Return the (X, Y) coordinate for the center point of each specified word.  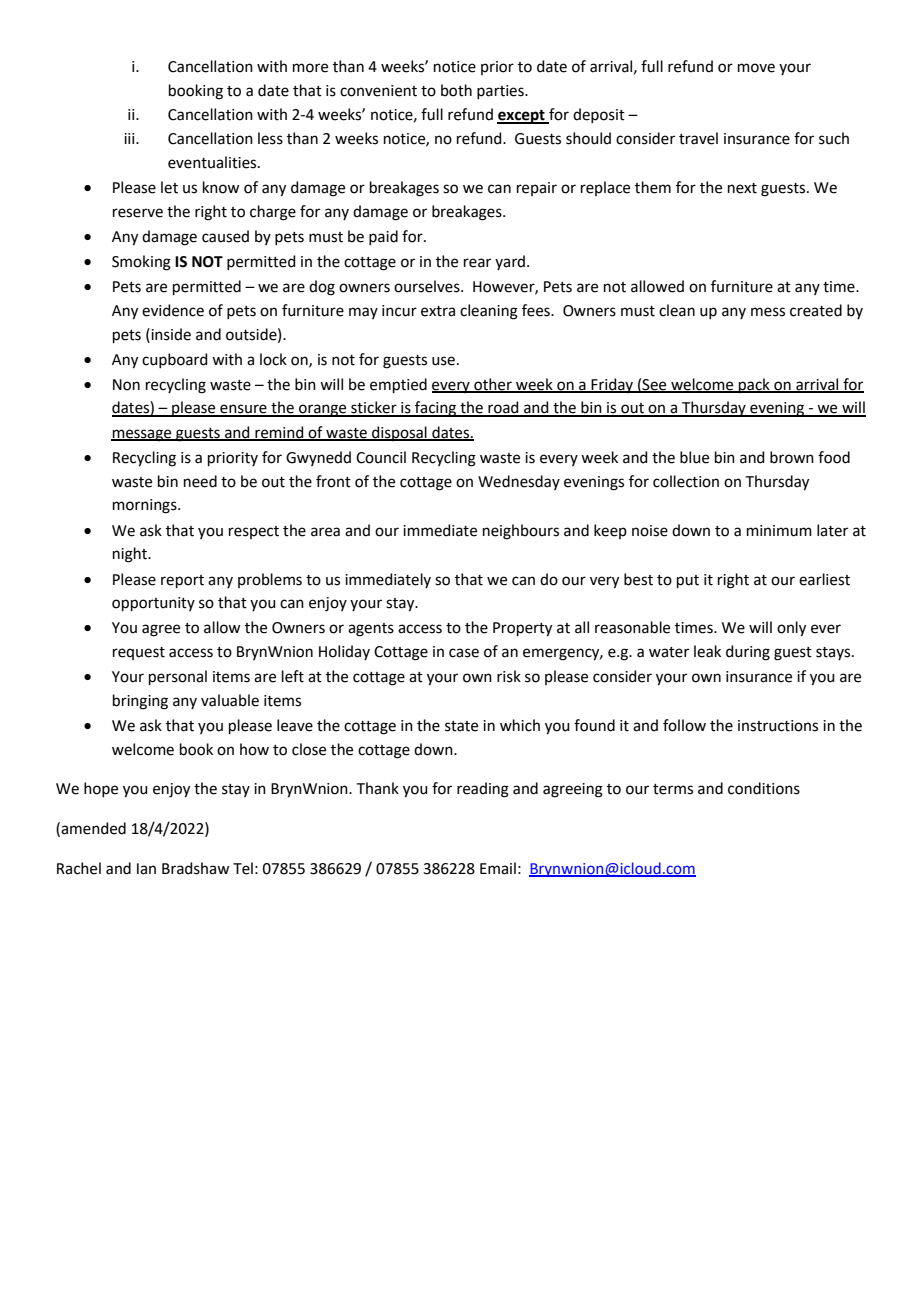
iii (130, 138)
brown (792, 457)
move (756, 68)
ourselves (428, 286)
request (139, 653)
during (748, 653)
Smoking (141, 263)
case (464, 653)
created (816, 310)
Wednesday (519, 482)
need (200, 481)
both (456, 90)
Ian (146, 869)
